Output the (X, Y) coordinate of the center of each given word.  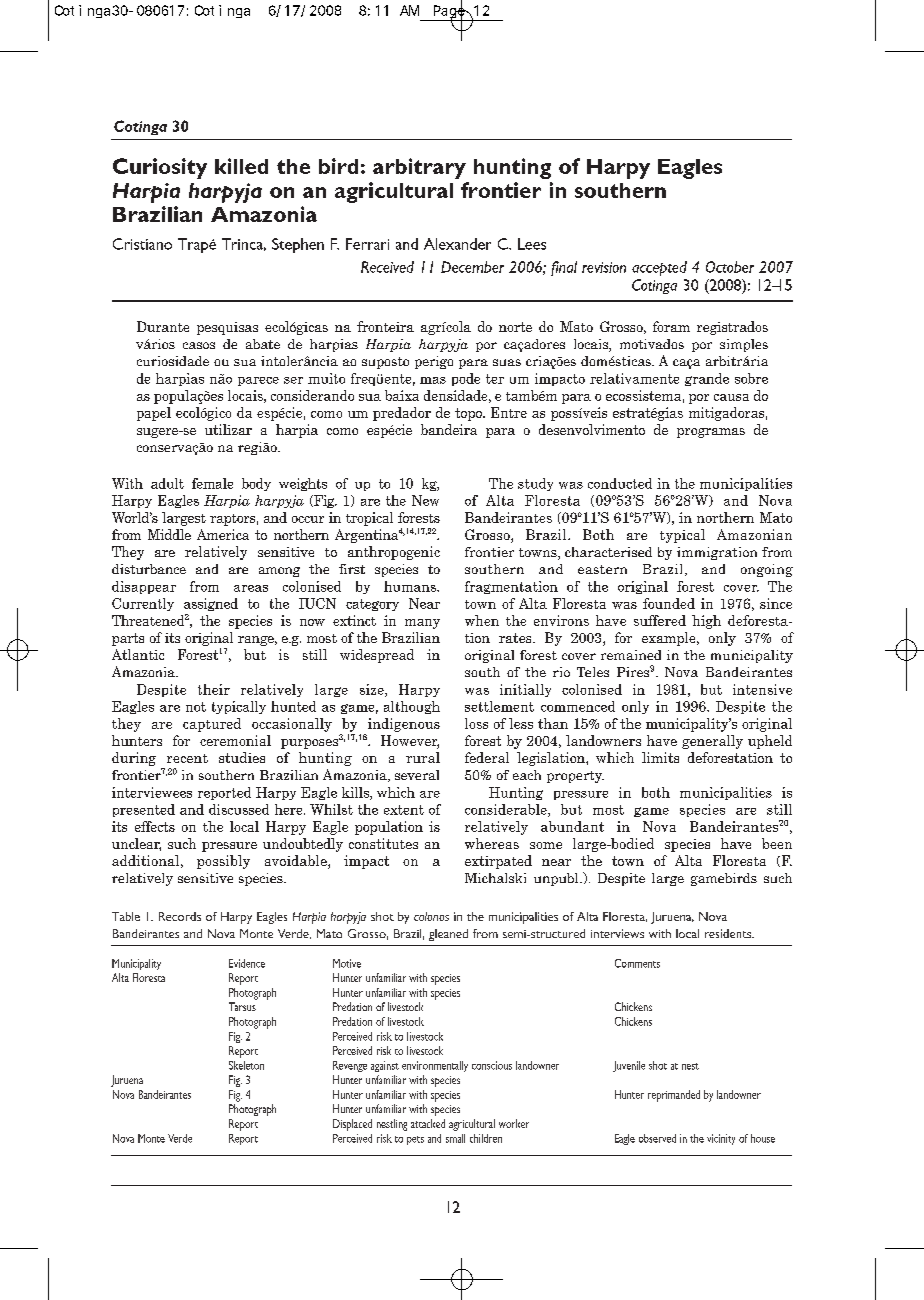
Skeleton (246, 1065)
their (214, 689)
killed (241, 166)
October (730, 267)
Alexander (457, 244)
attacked (428, 1123)
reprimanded (674, 1096)
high (706, 622)
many (422, 624)
